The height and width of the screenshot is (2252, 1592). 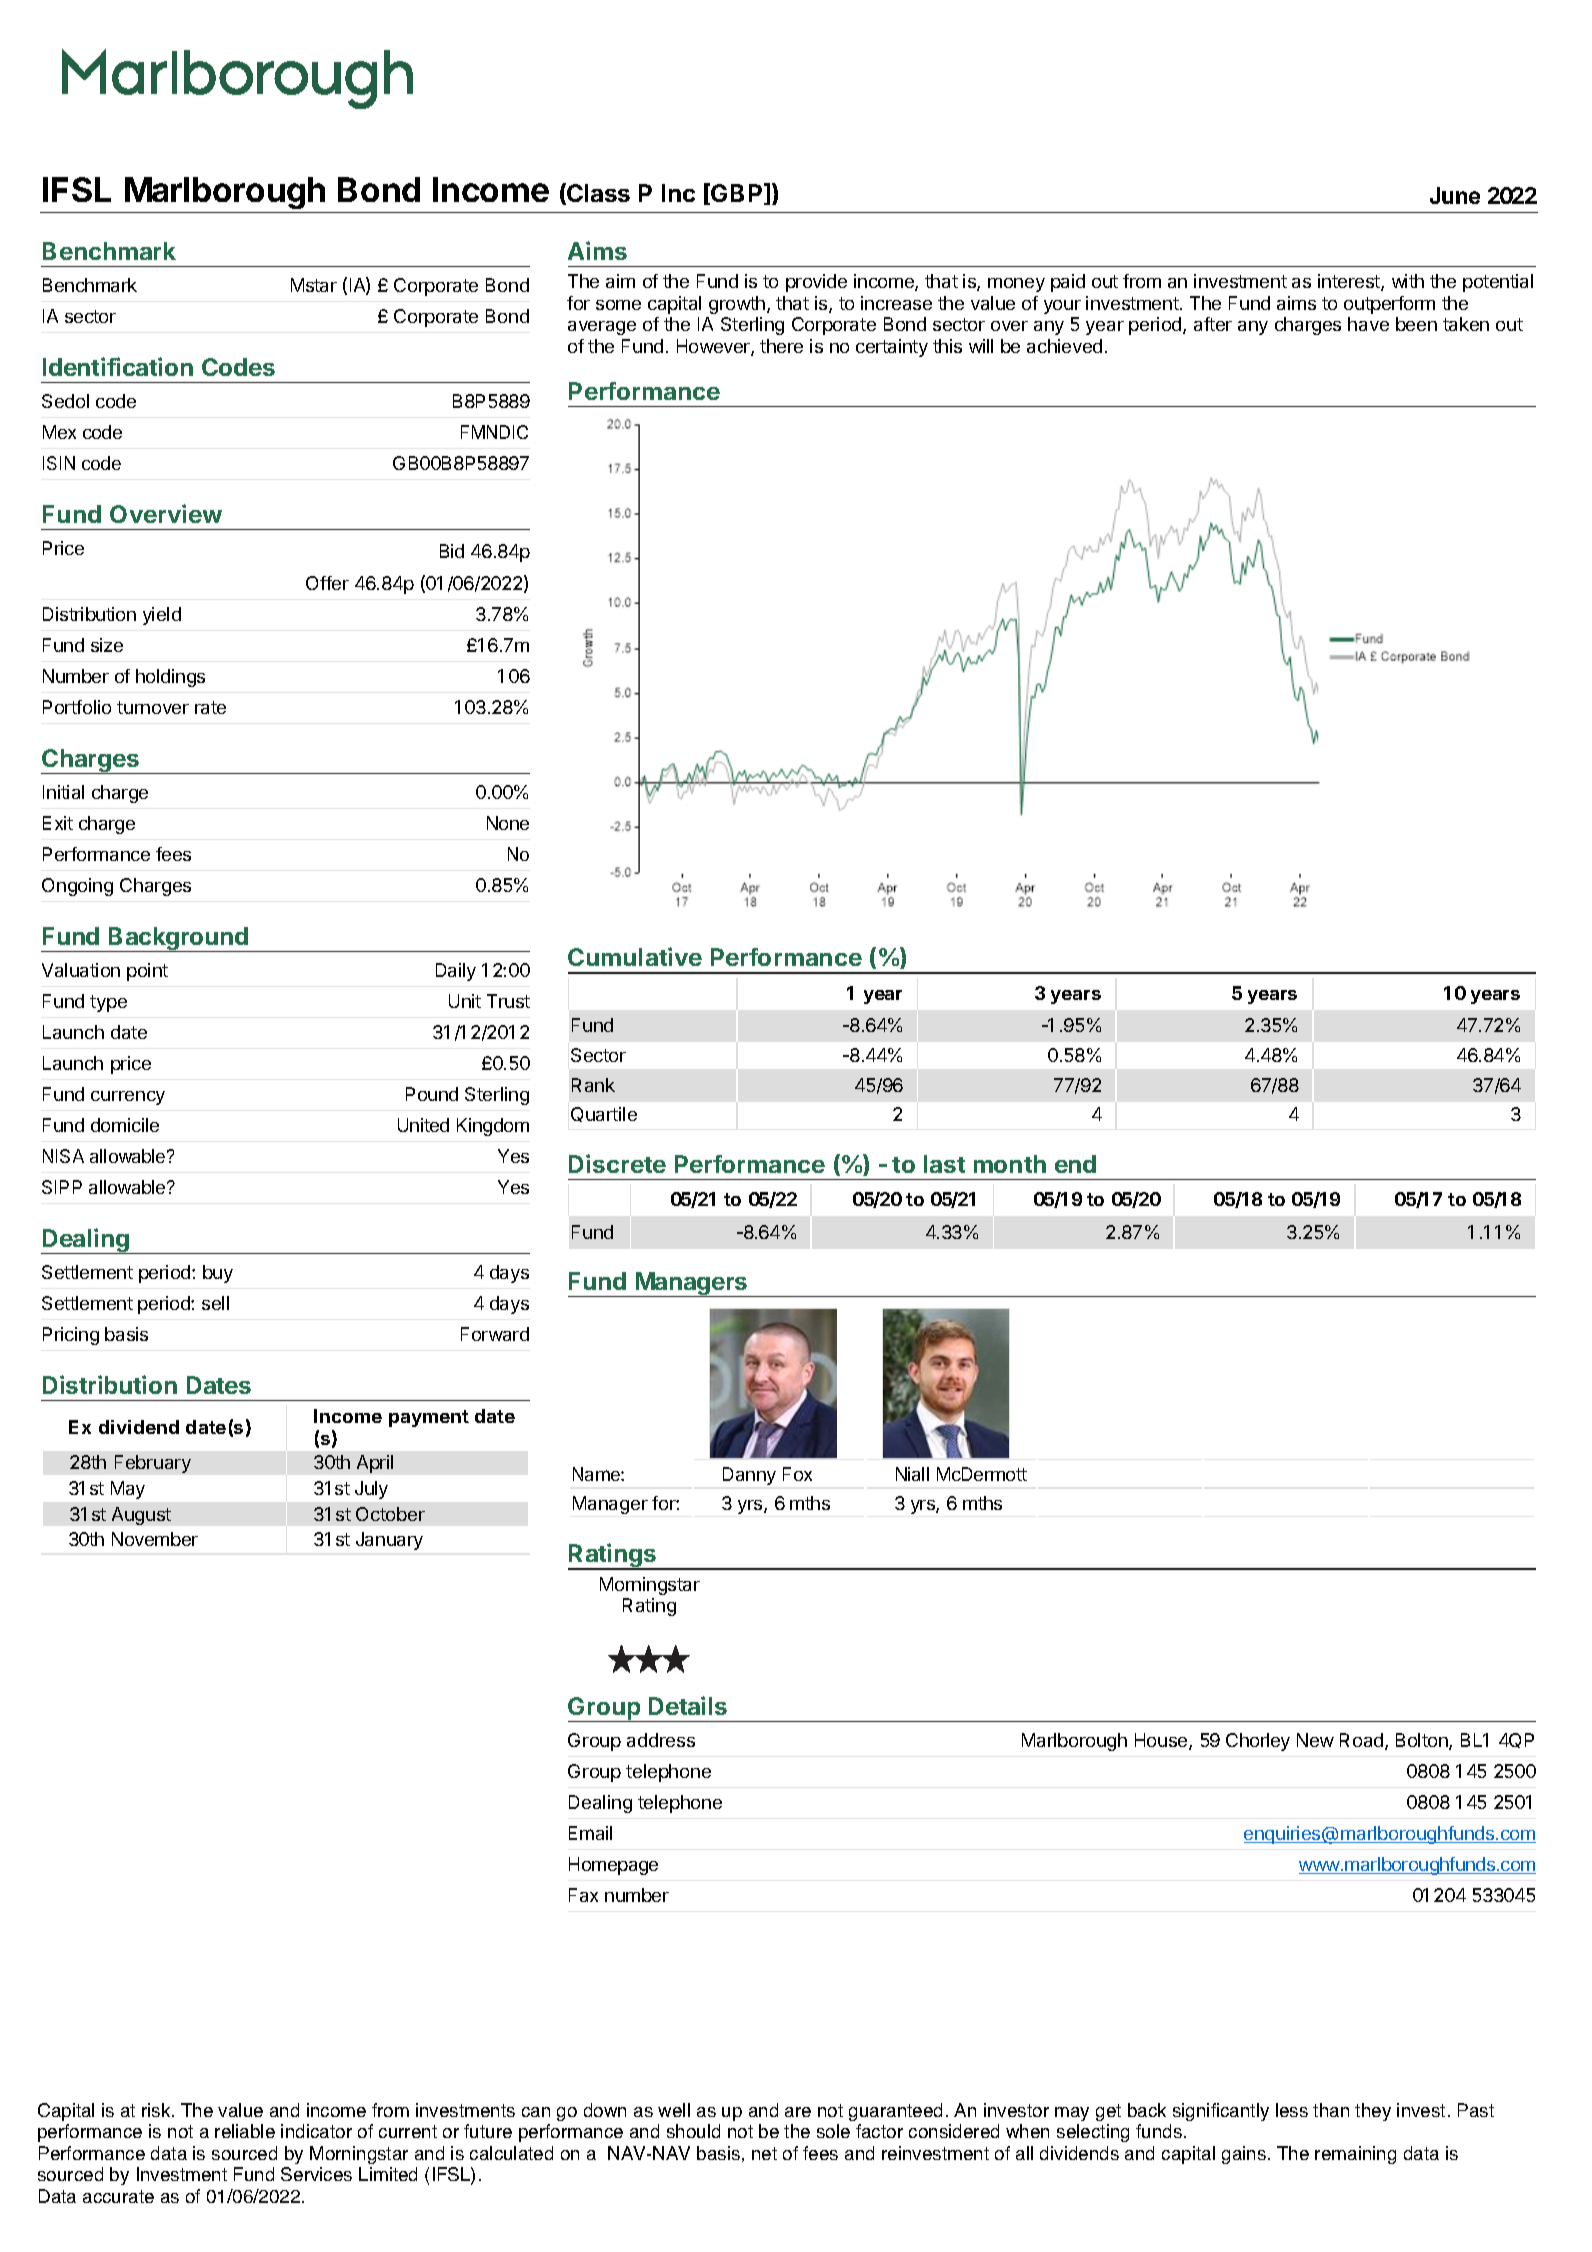 I want to click on None, so click(x=508, y=823).
